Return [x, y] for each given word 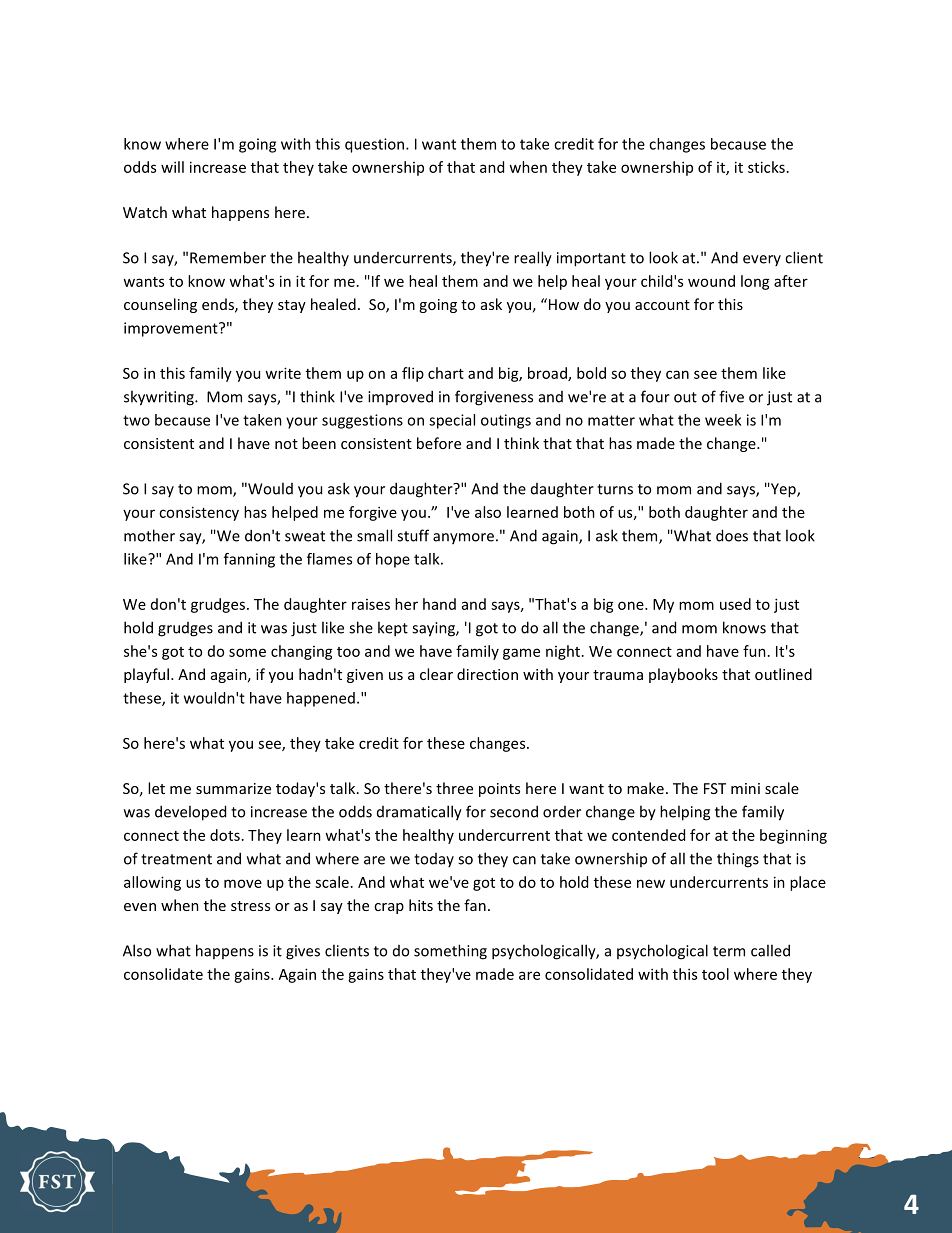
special [452, 421]
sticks [766, 167]
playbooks [683, 675]
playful [146, 675]
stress [250, 906]
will [172, 167]
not [286, 444]
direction [487, 674]
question [376, 145]
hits [421, 905]
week [723, 420]
